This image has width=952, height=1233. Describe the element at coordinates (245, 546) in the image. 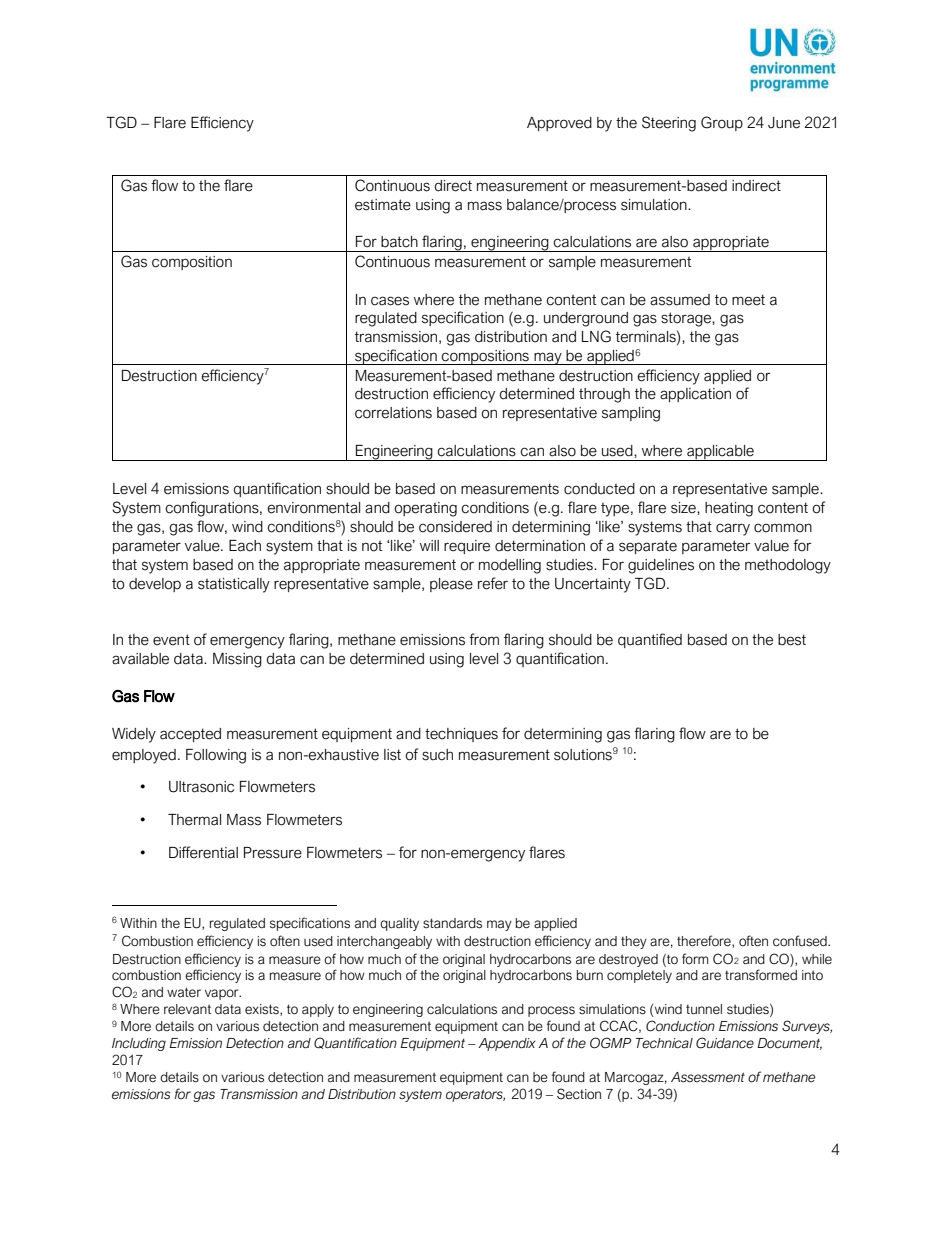

I see `Each` at that location.
